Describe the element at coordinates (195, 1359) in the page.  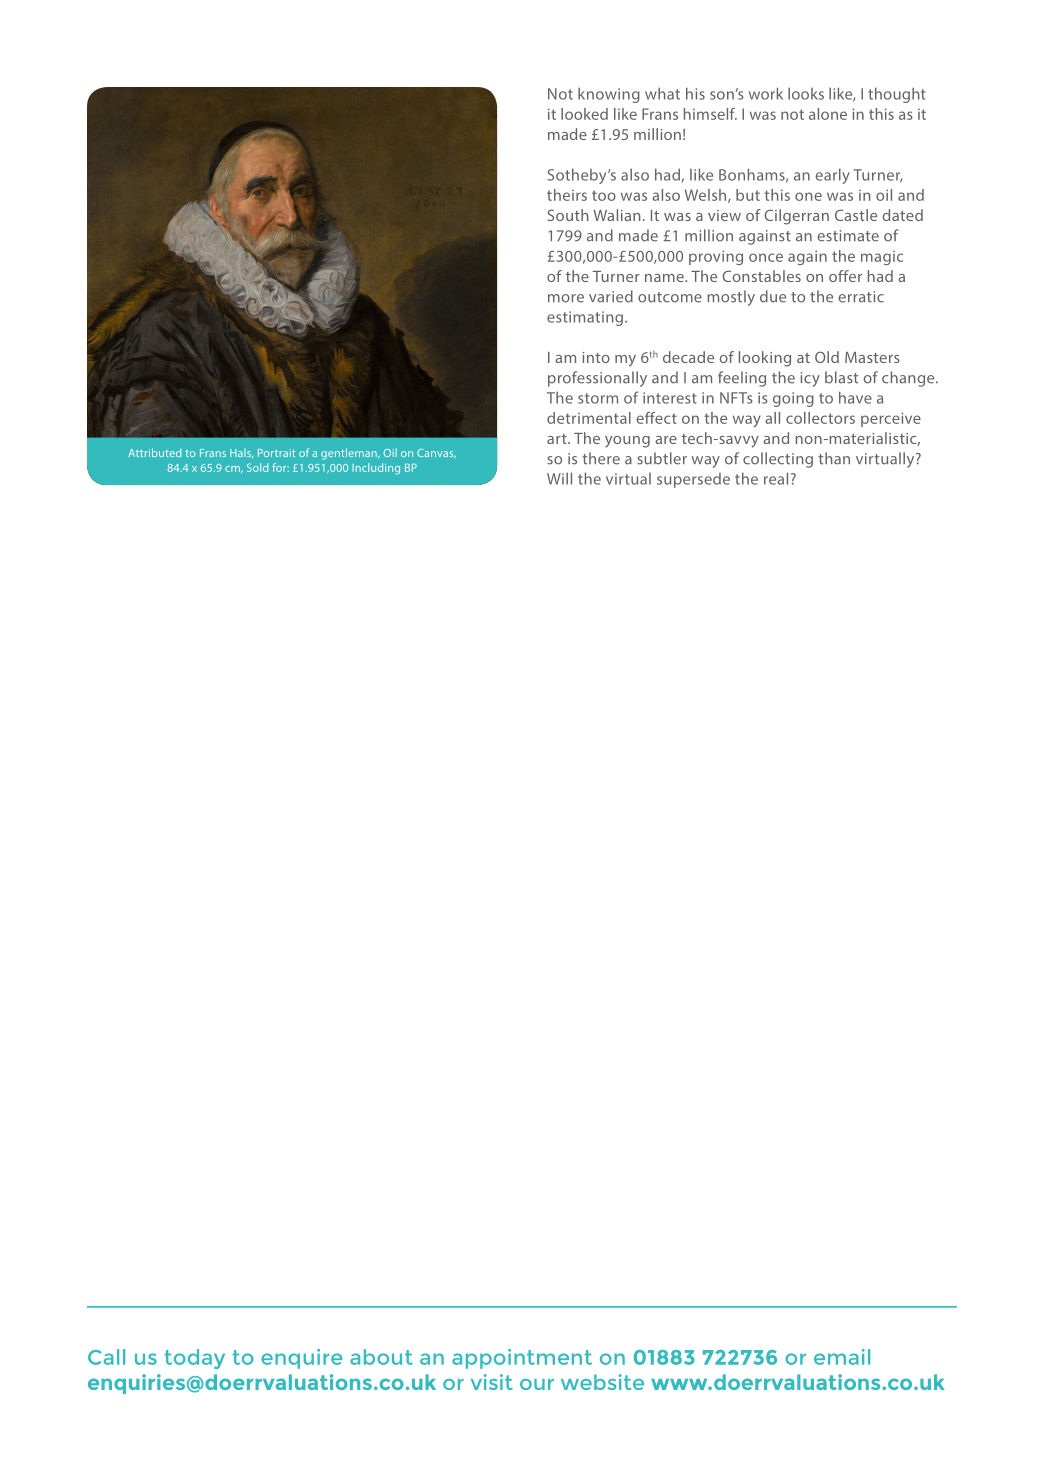
I see `today` at that location.
